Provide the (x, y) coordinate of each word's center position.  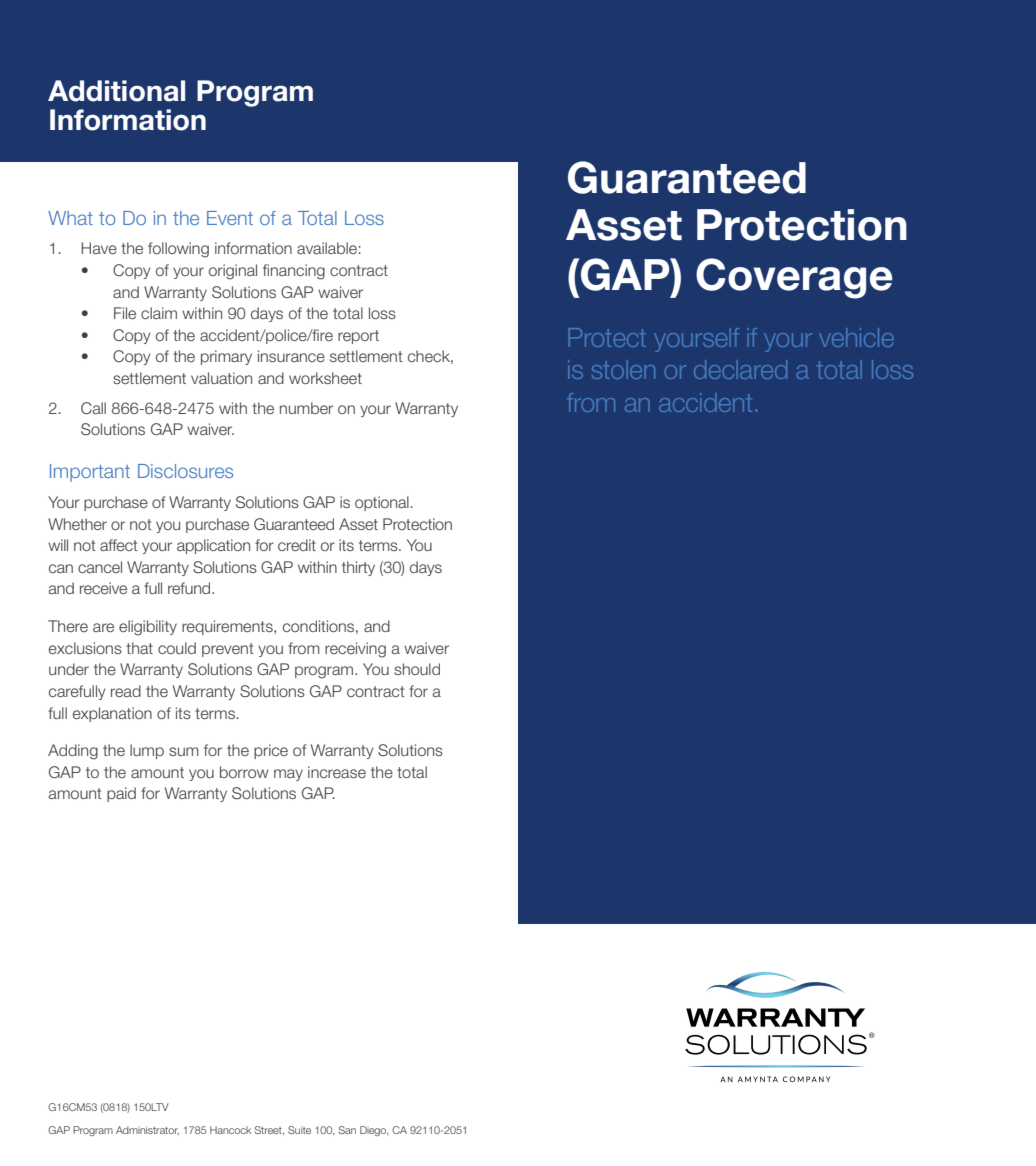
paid (121, 794)
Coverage (794, 278)
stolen (623, 369)
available (327, 248)
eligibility (148, 628)
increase (337, 772)
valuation (221, 378)
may (288, 775)
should (417, 669)
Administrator (147, 1130)
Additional (116, 91)
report (358, 337)
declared (740, 369)
